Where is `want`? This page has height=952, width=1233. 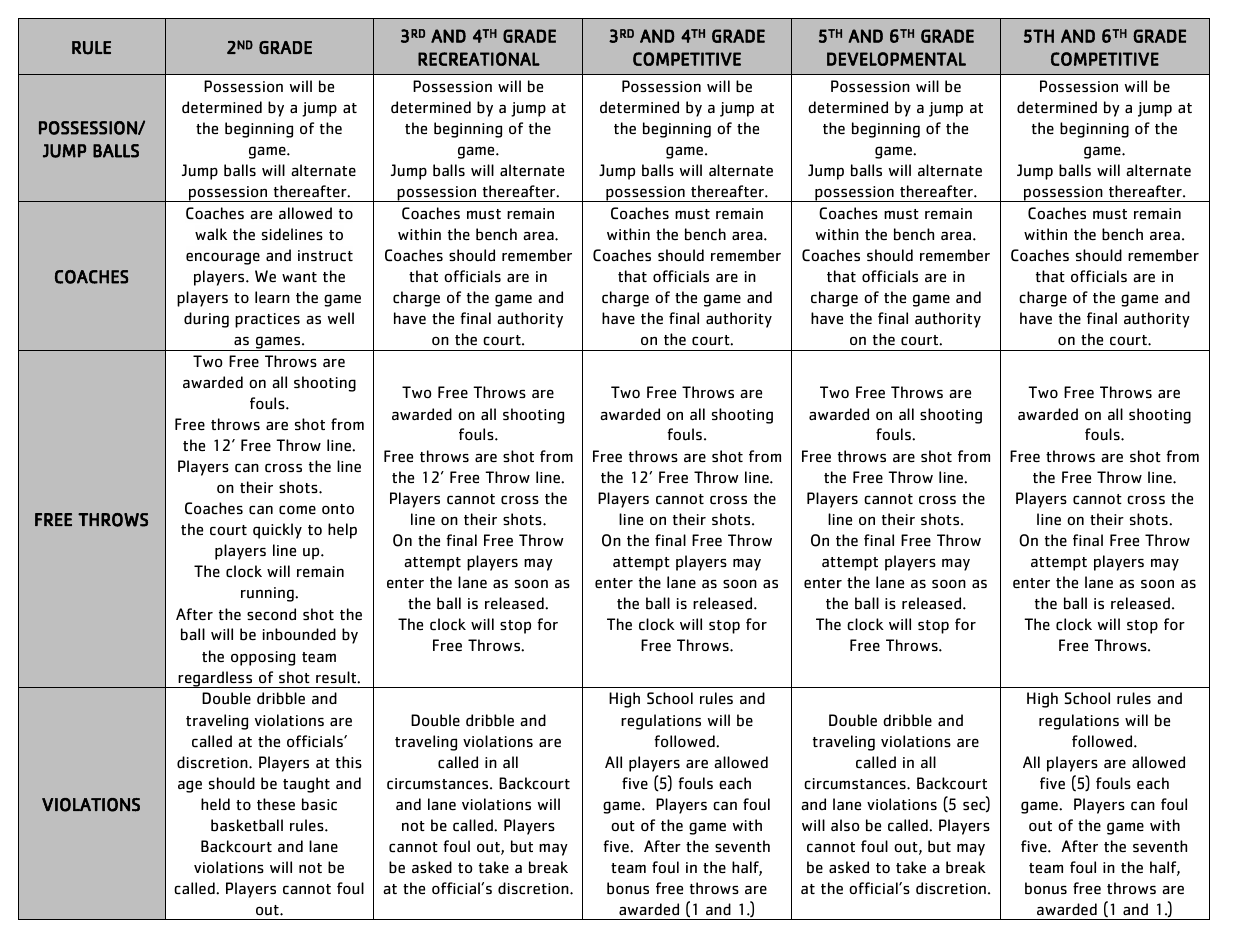 want is located at coordinates (299, 277).
